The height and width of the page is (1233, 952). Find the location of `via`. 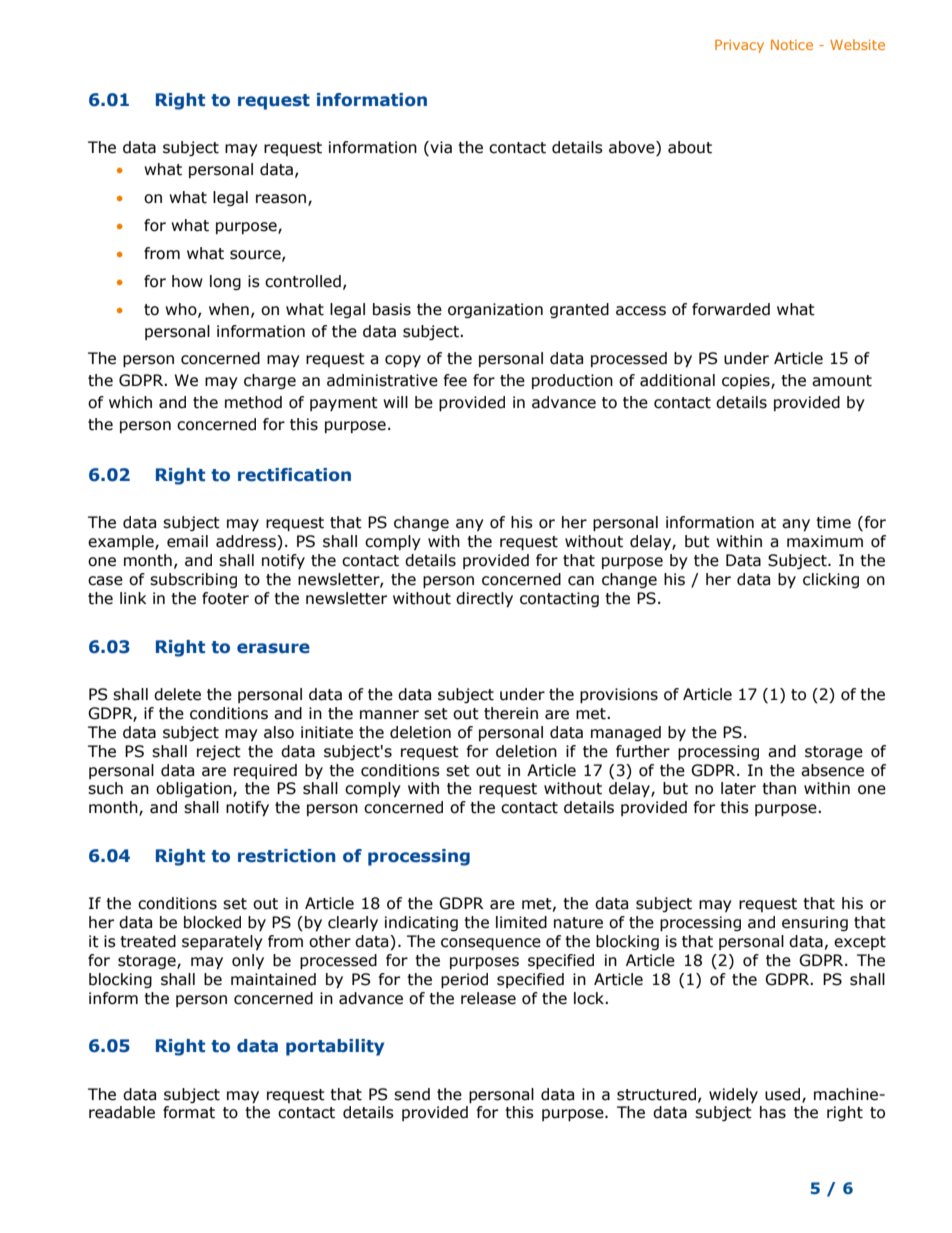

via is located at coordinates (440, 147).
